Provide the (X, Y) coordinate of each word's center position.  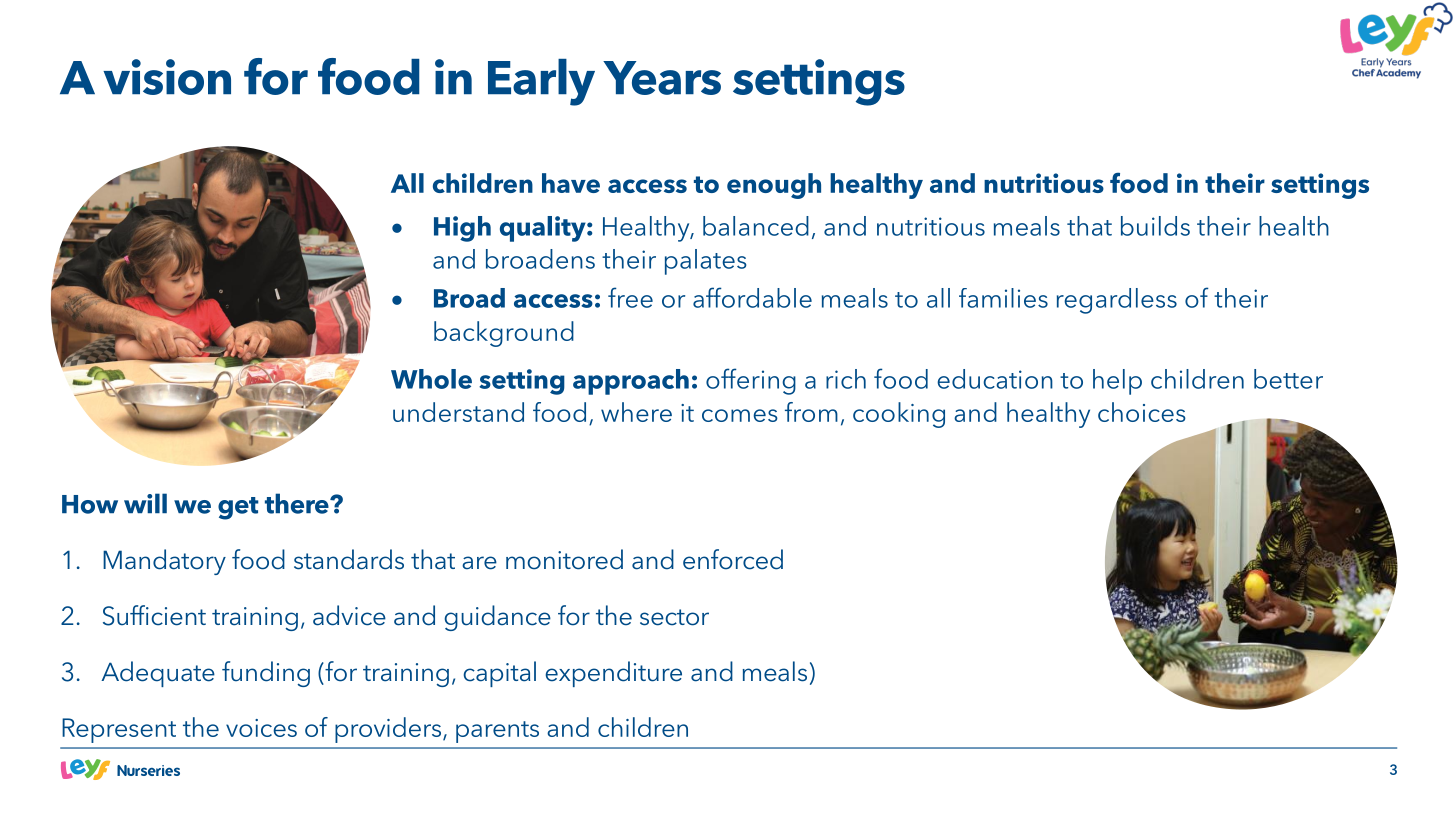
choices (1142, 412)
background (504, 334)
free (630, 297)
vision (167, 77)
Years (662, 78)
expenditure (614, 674)
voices (261, 728)
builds (1155, 226)
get (238, 508)
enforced (733, 559)
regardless (1117, 301)
